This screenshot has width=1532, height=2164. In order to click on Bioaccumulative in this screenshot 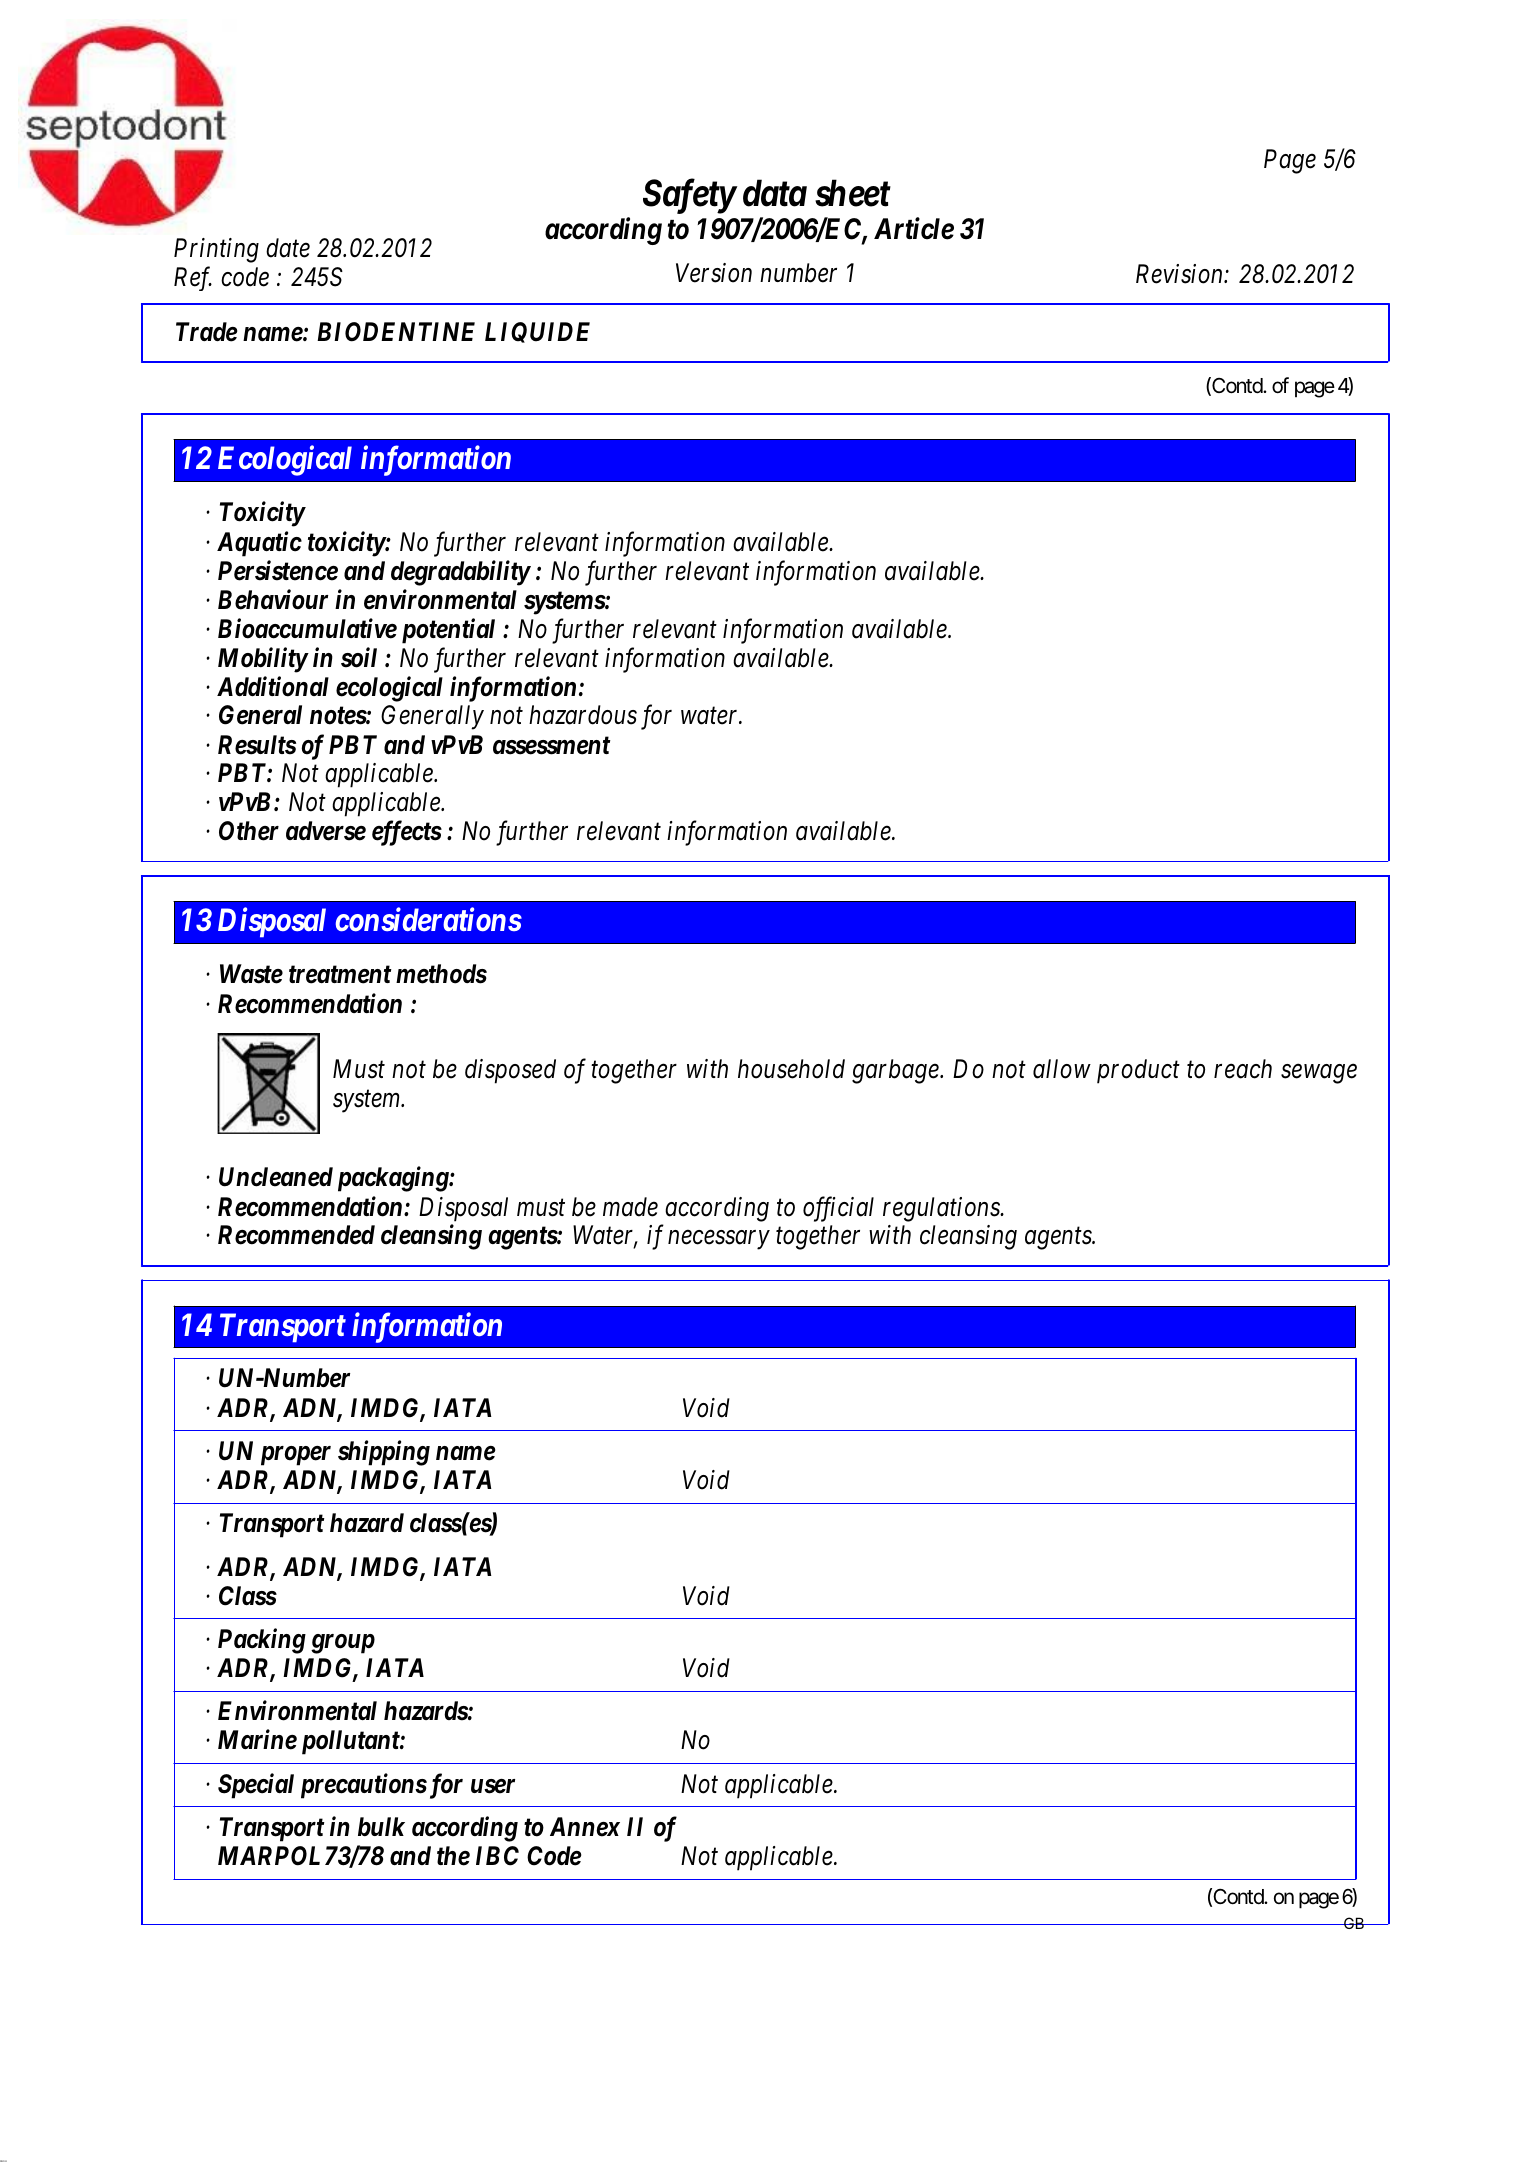, I will do `click(307, 628)`.
